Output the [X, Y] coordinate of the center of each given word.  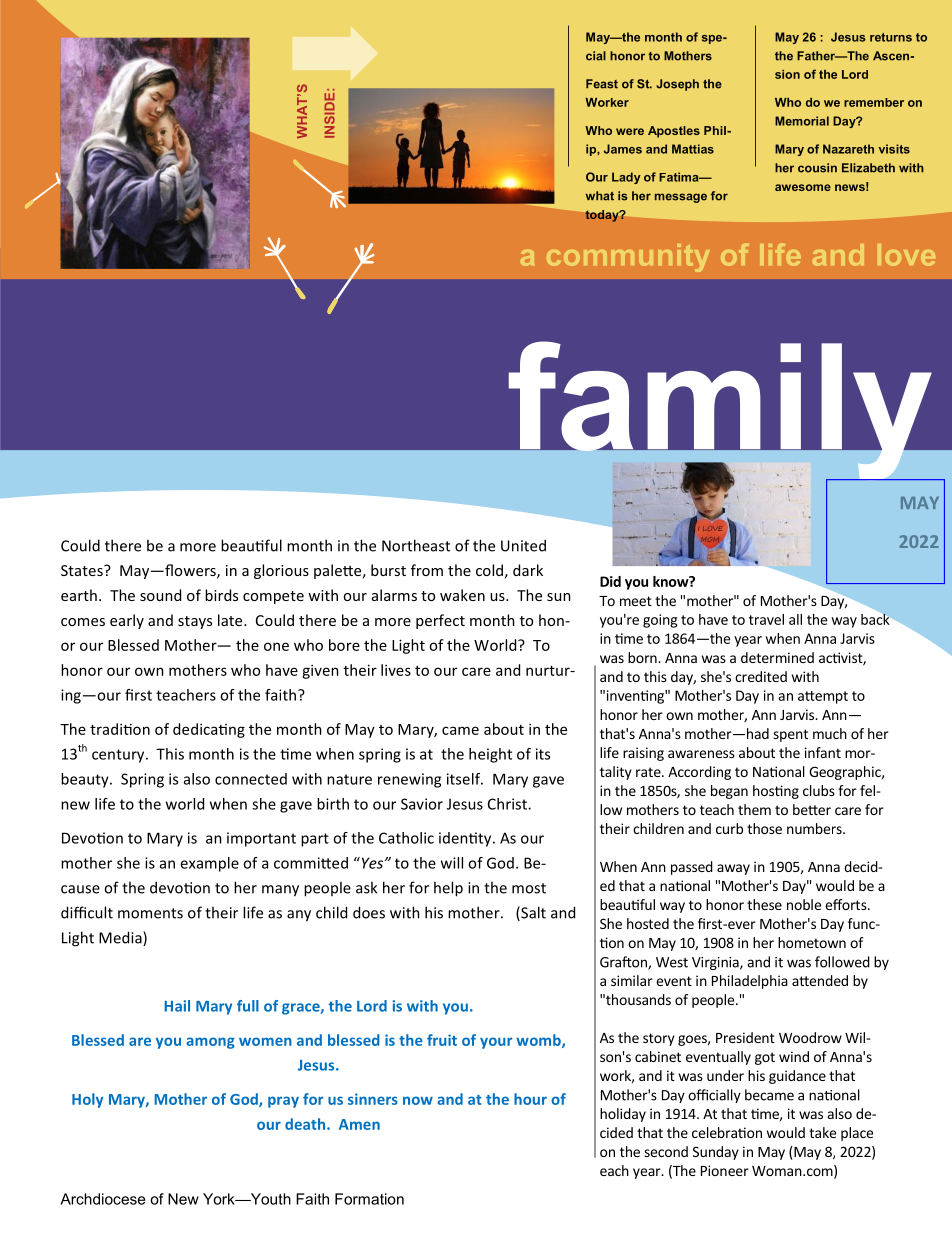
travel [766, 619]
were [630, 131]
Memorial [802, 121]
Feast [602, 84]
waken [462, 595]
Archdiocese [102, 1199]
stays [195, 622]
